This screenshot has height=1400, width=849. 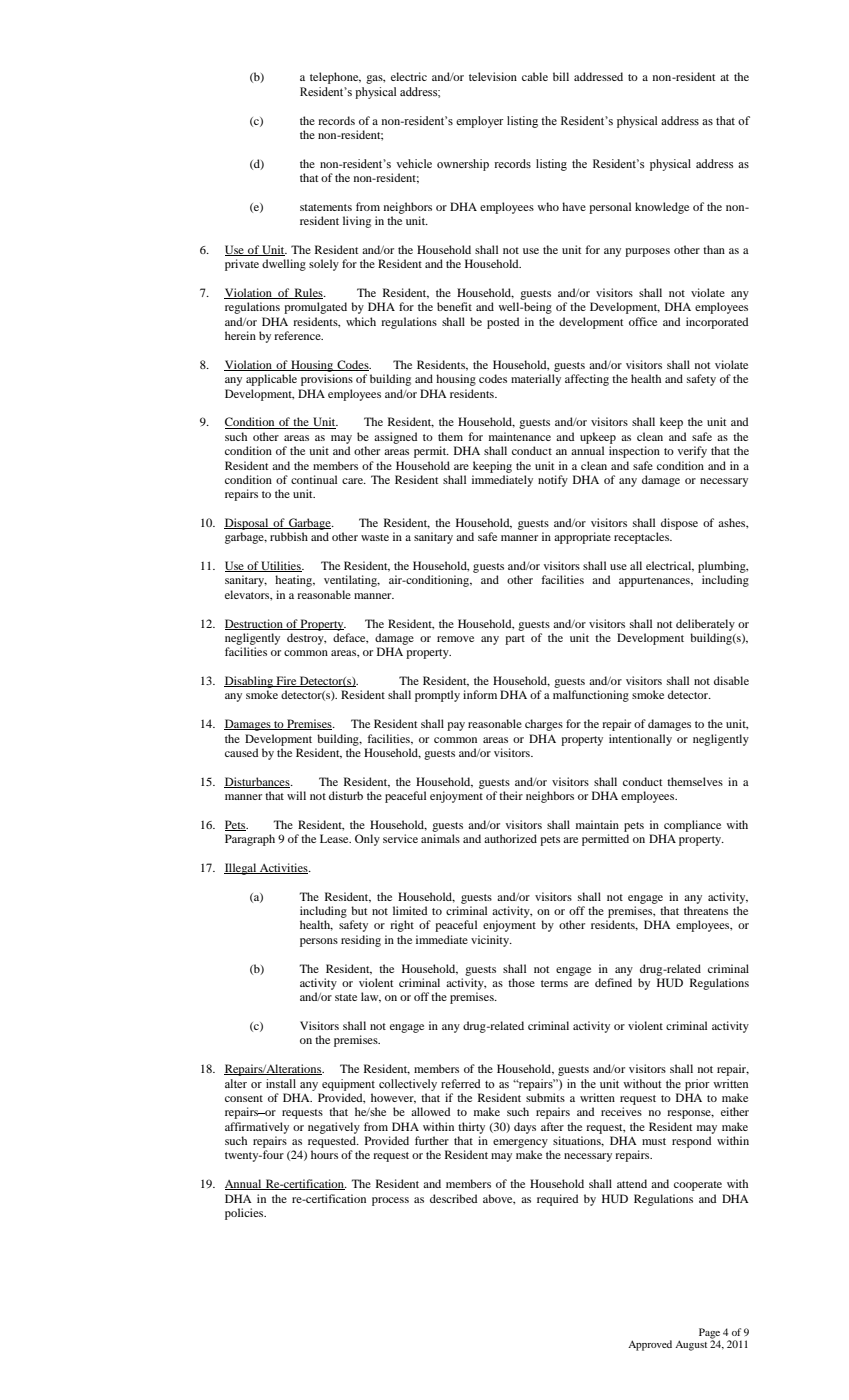 I want to click on employer, so click(x=480, y=122).
